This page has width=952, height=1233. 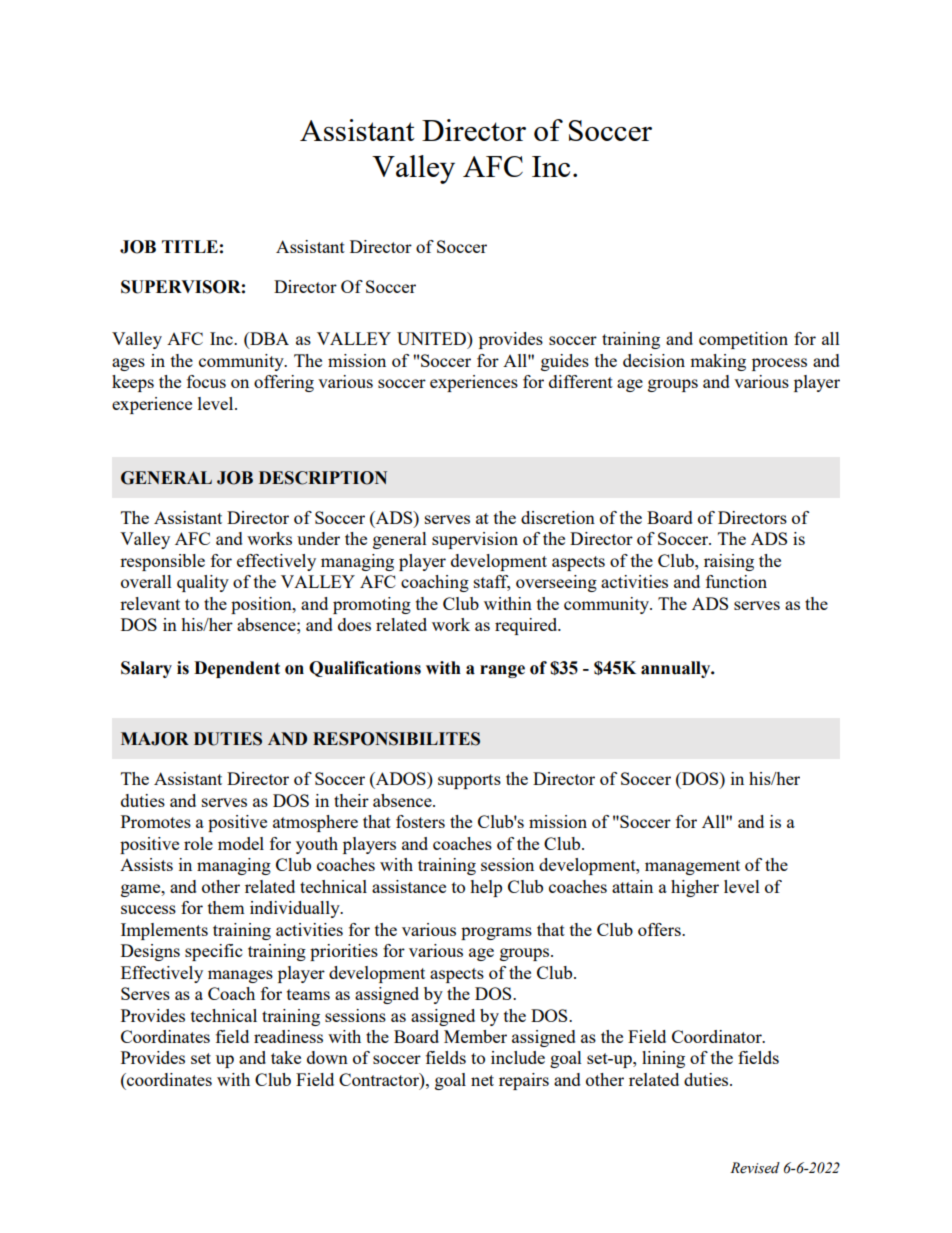 I want to click on responsible, so click(x=162, y=562).
